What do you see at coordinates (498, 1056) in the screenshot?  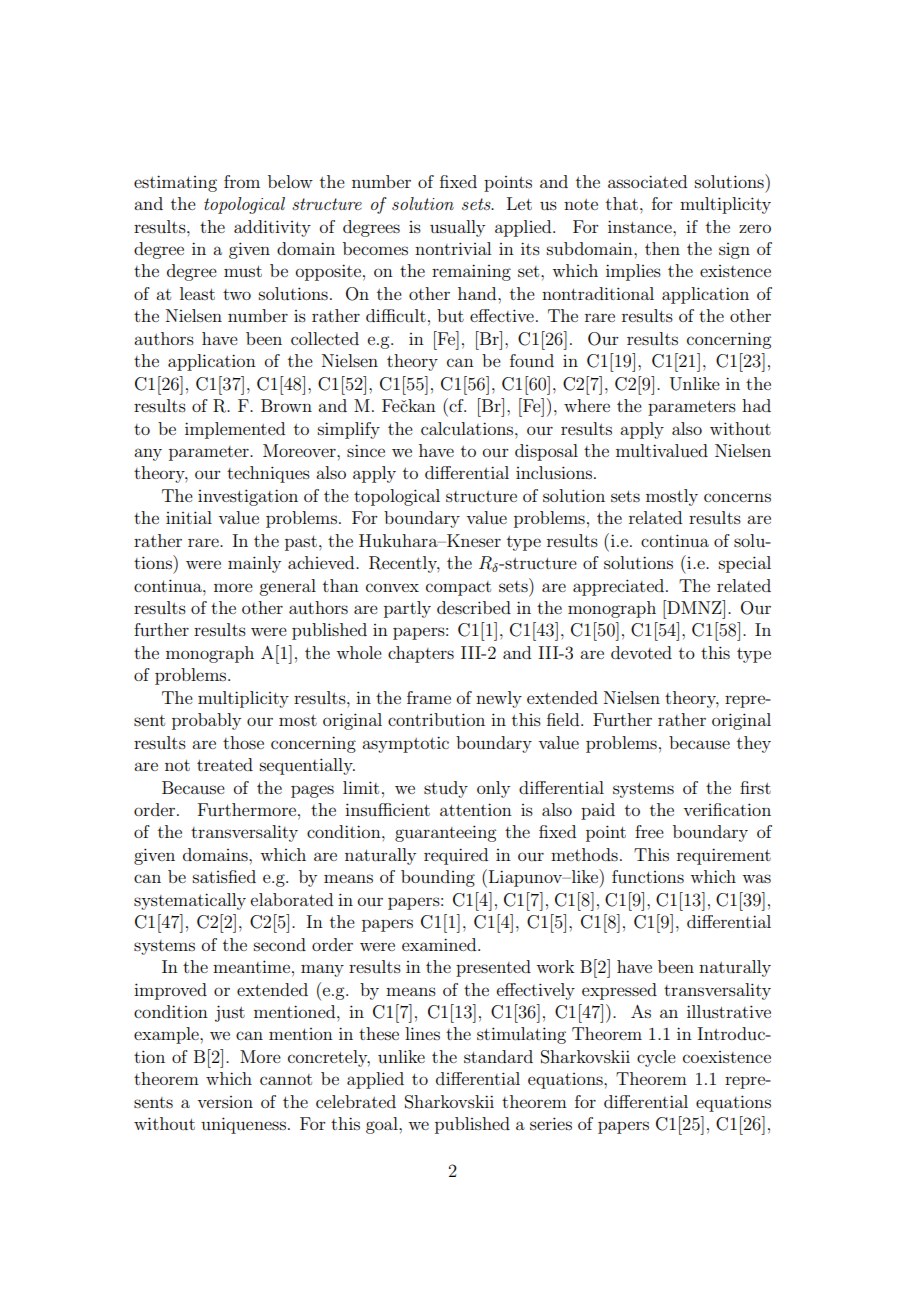 I see `standard` at bounding box center [498, 1056].
